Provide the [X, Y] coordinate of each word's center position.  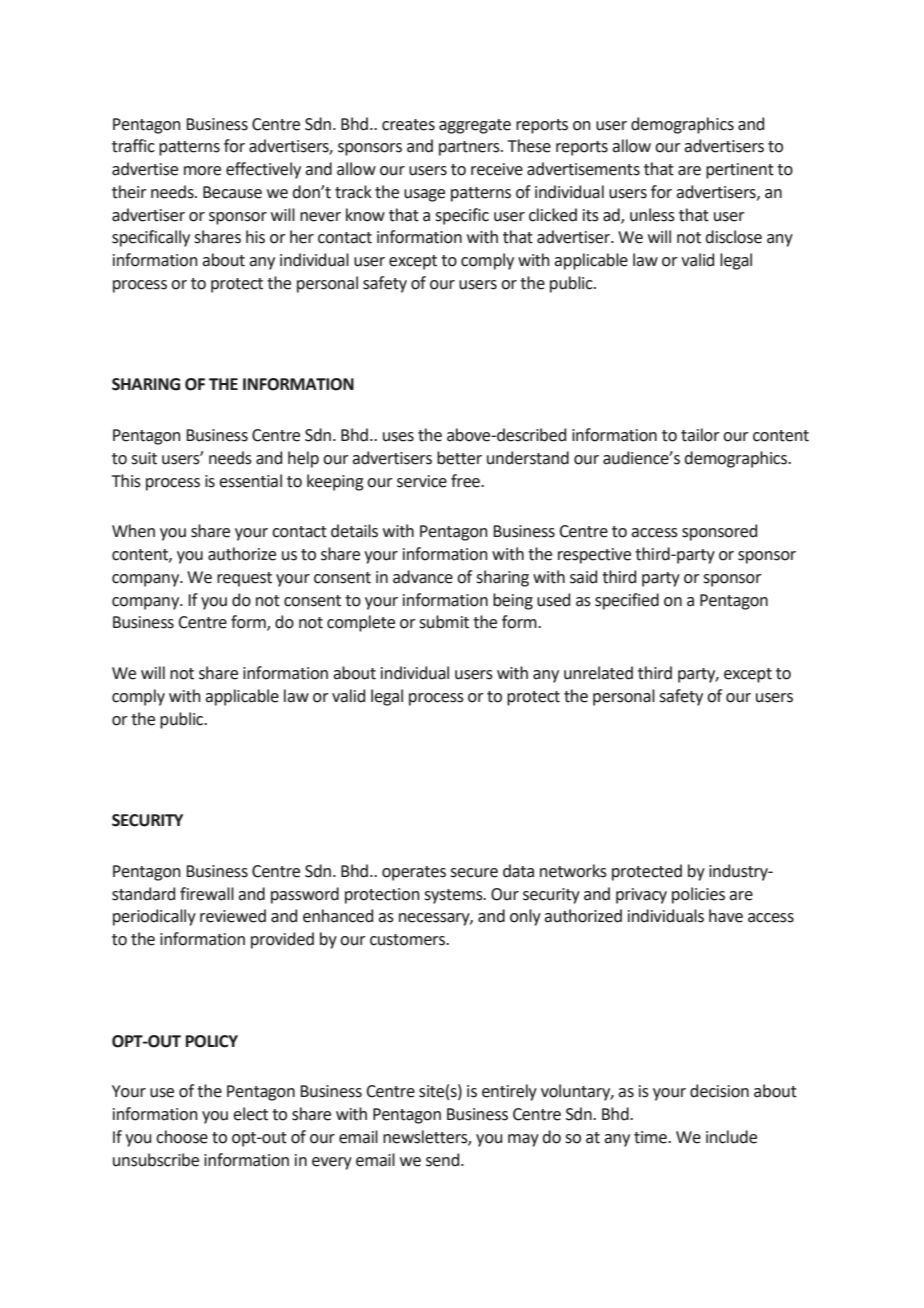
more [202, 171]
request [244, 579]
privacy [641, 896]
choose [182, 1137]
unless [652, 215]
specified [627, 601]
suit [144, 458]
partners [470, 148]
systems [454, 896]
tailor [700, 435]
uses [398, 437]
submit [444, 622]
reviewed [233, 916]
